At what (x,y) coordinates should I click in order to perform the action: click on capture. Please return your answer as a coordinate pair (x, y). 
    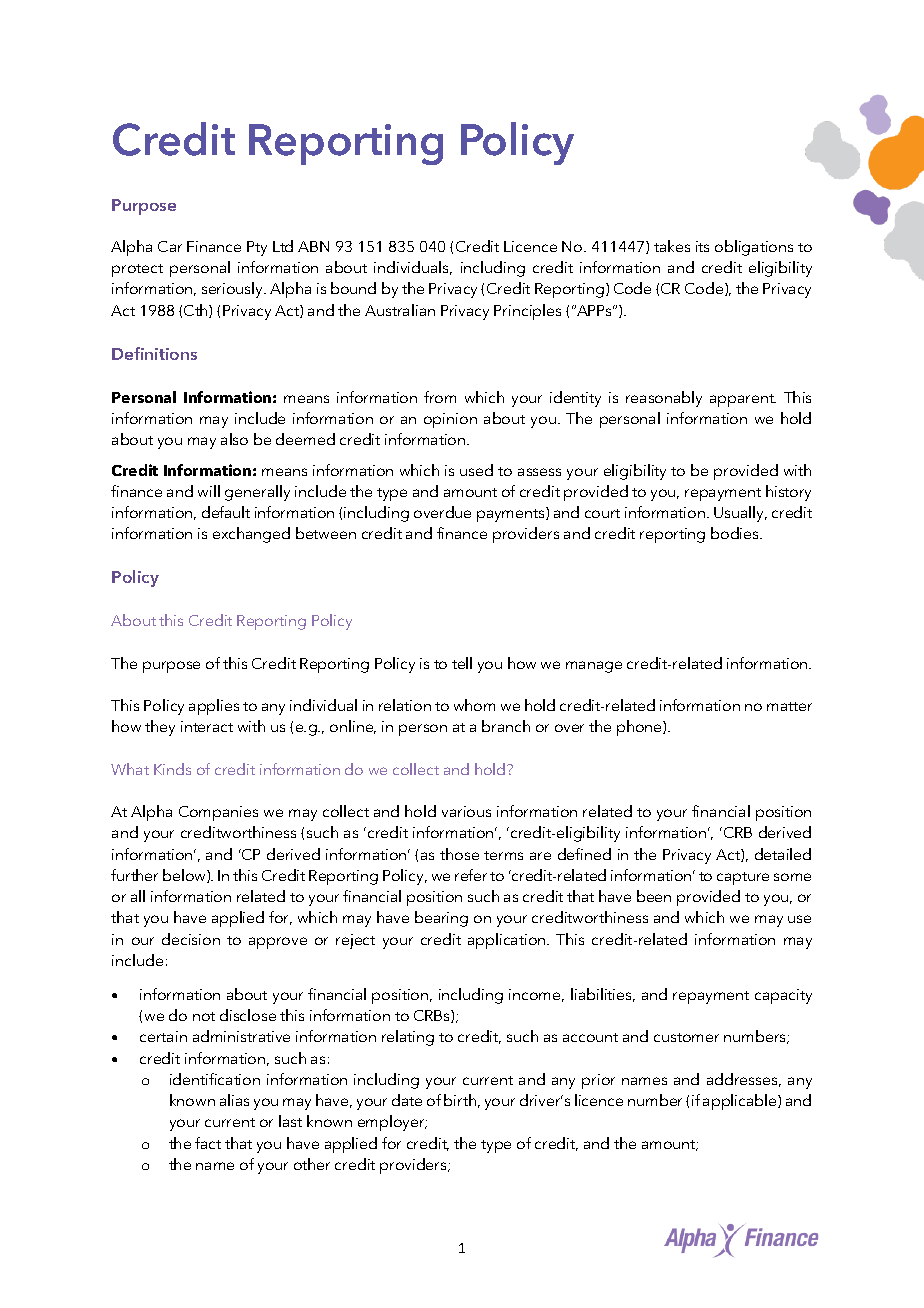
    Looking at the image, I should click on (743, 878).
